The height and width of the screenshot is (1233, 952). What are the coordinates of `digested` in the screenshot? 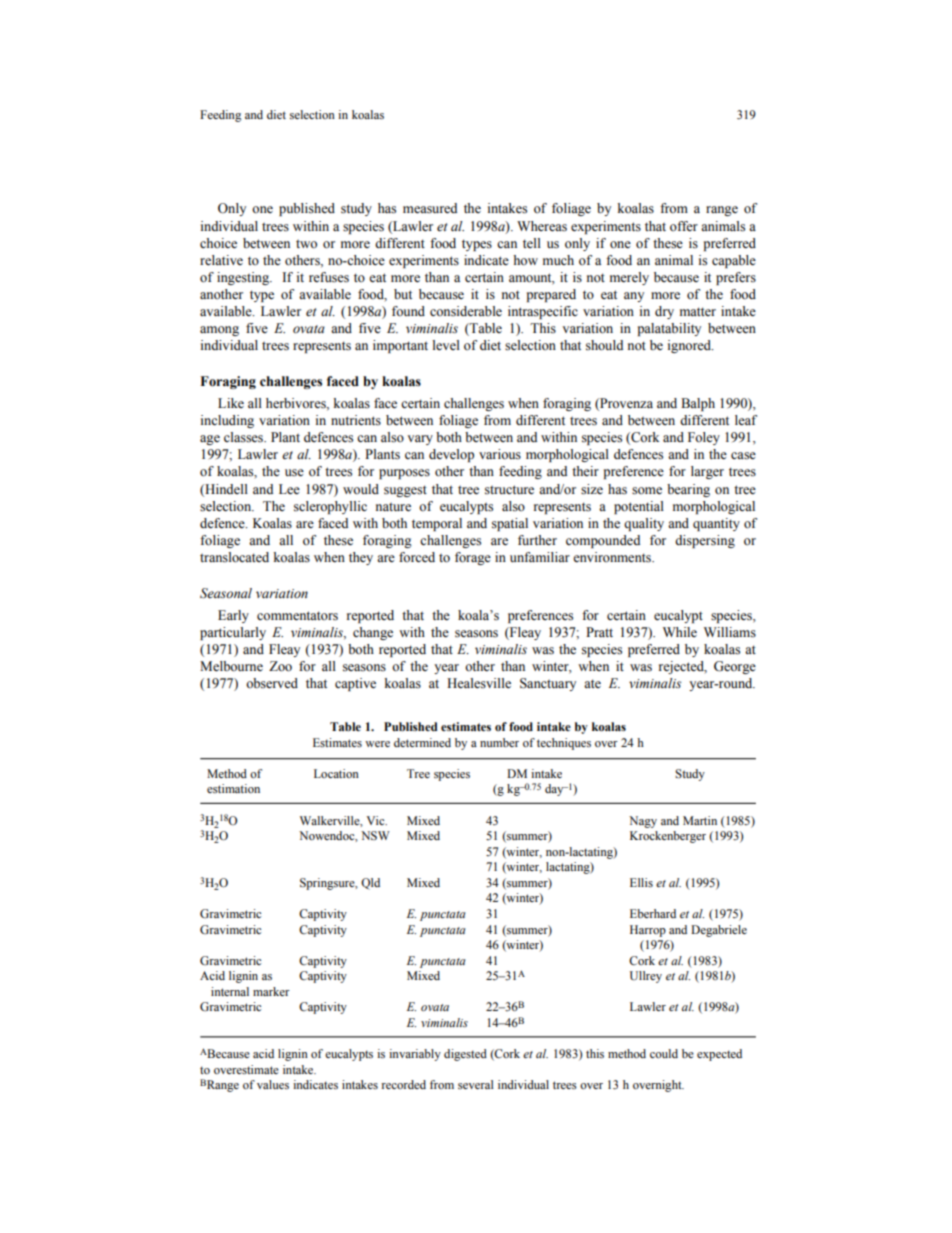 It's located at (465, 1055).
